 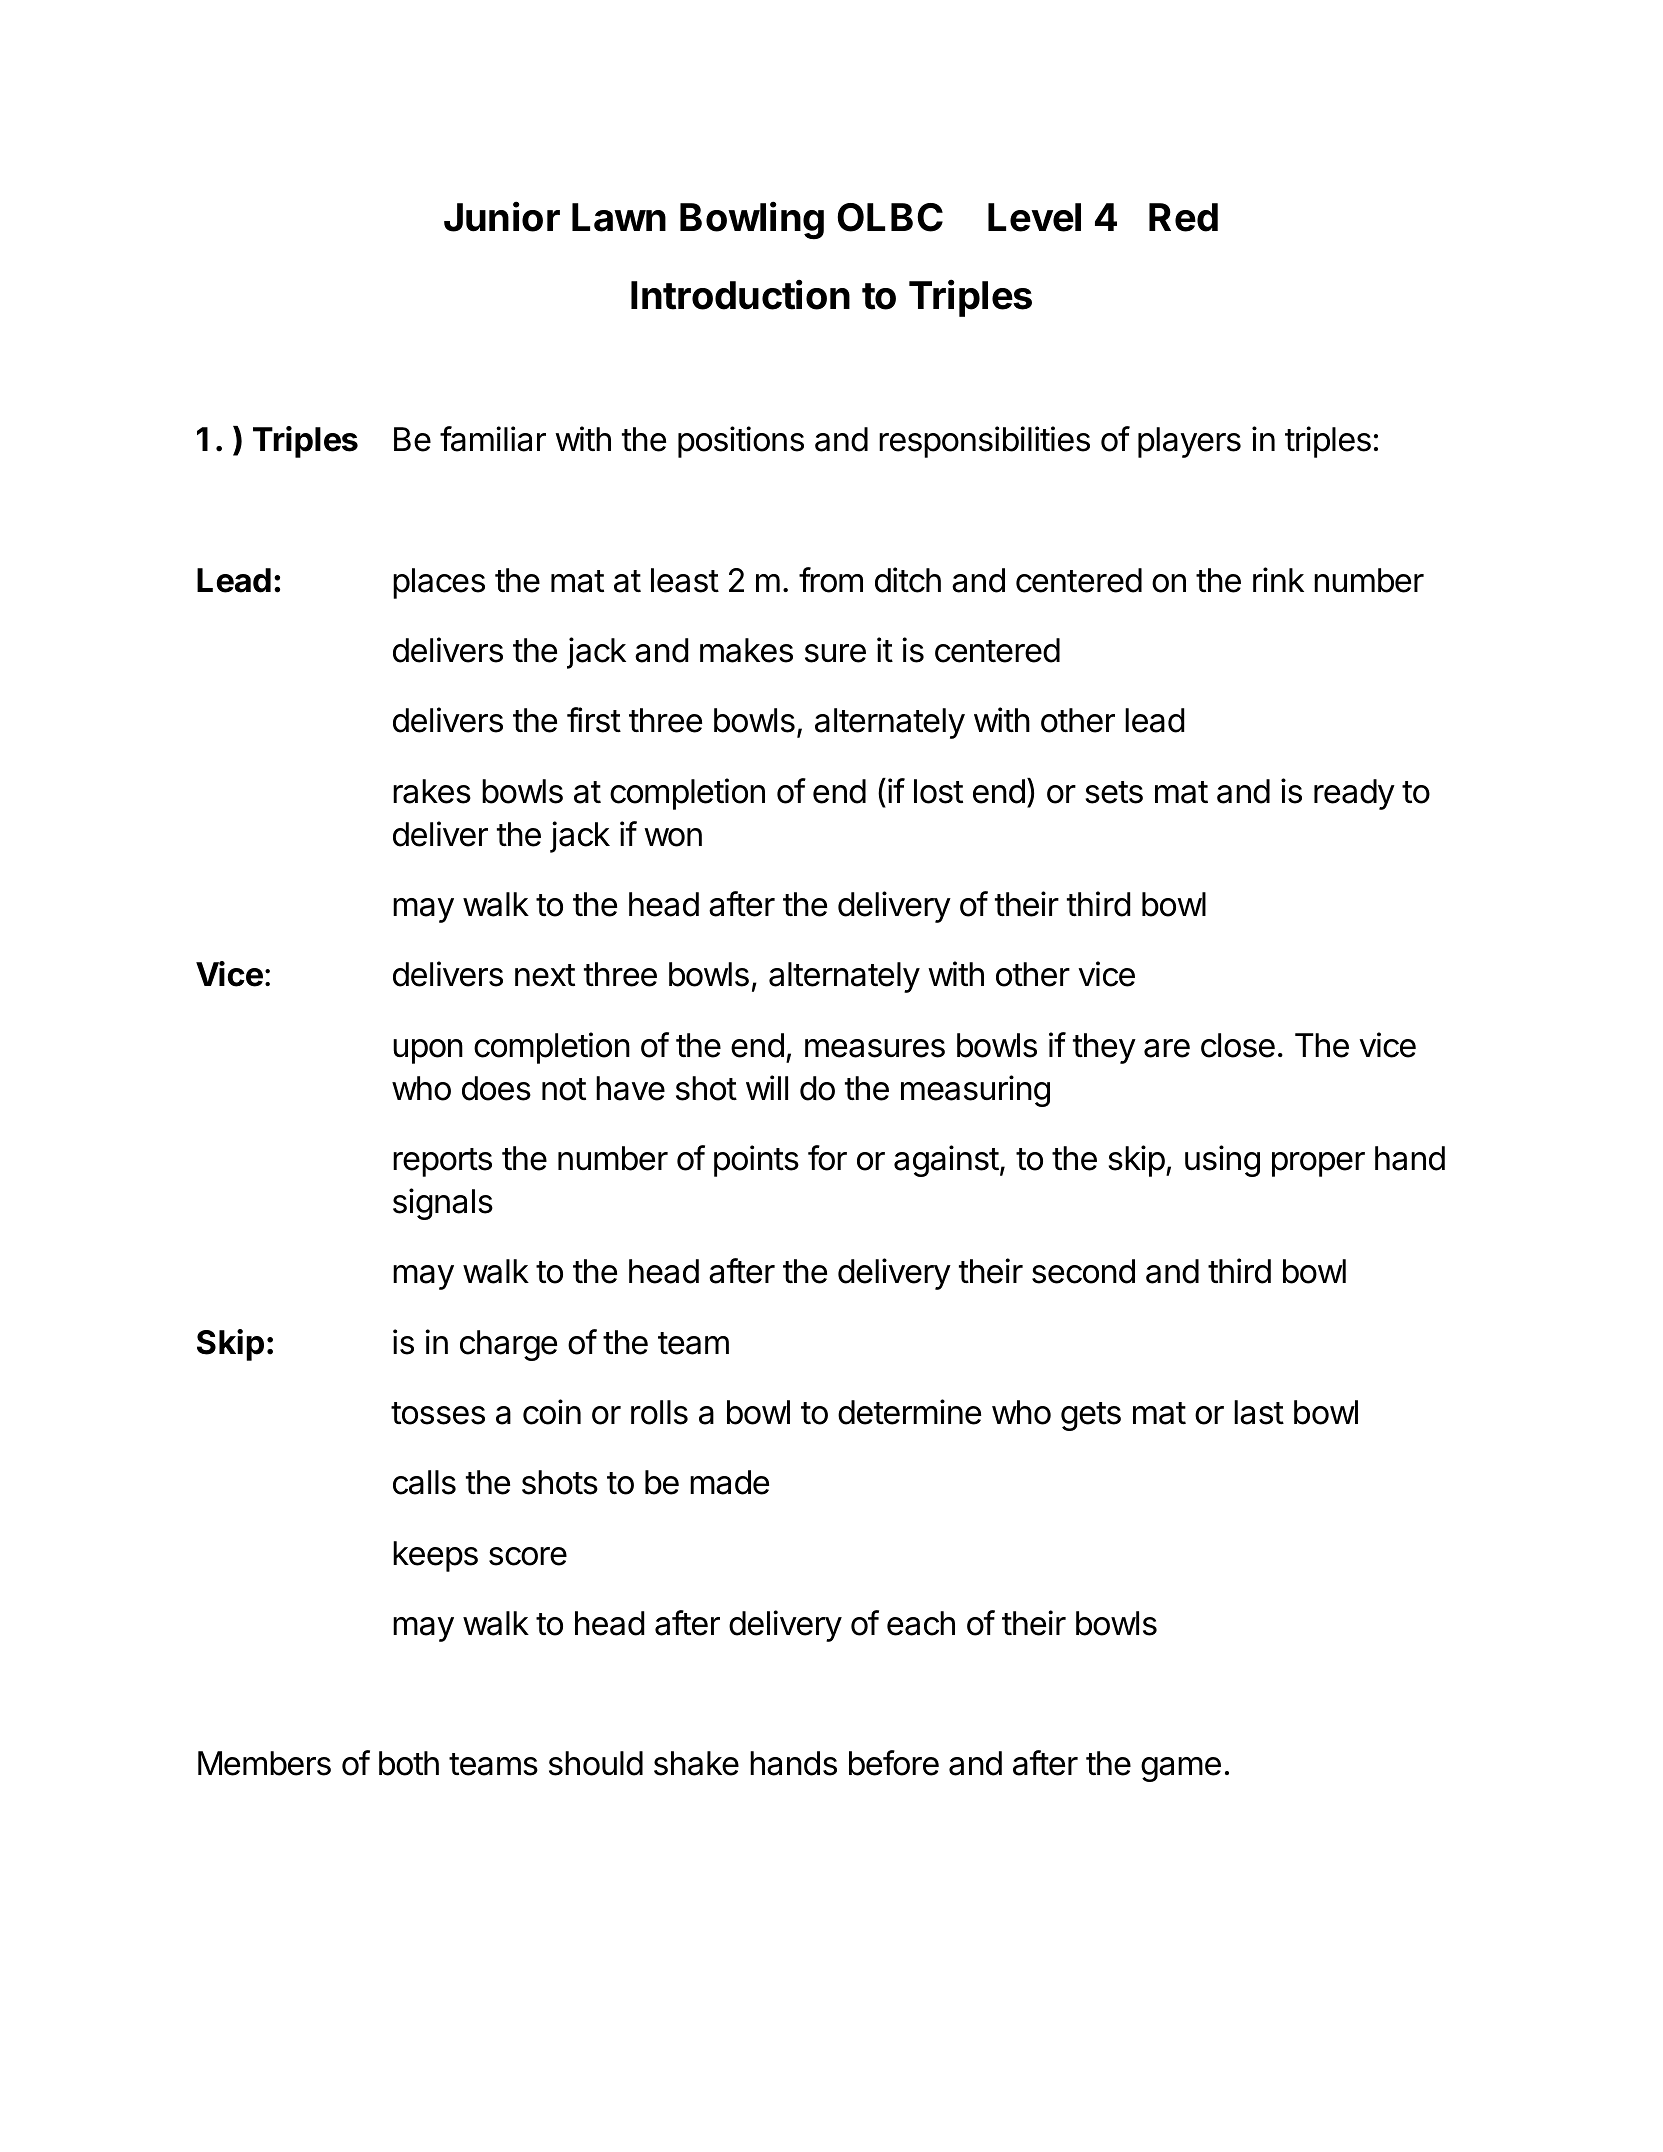 I want to click on Introduction, so click(x=740, y=294).
